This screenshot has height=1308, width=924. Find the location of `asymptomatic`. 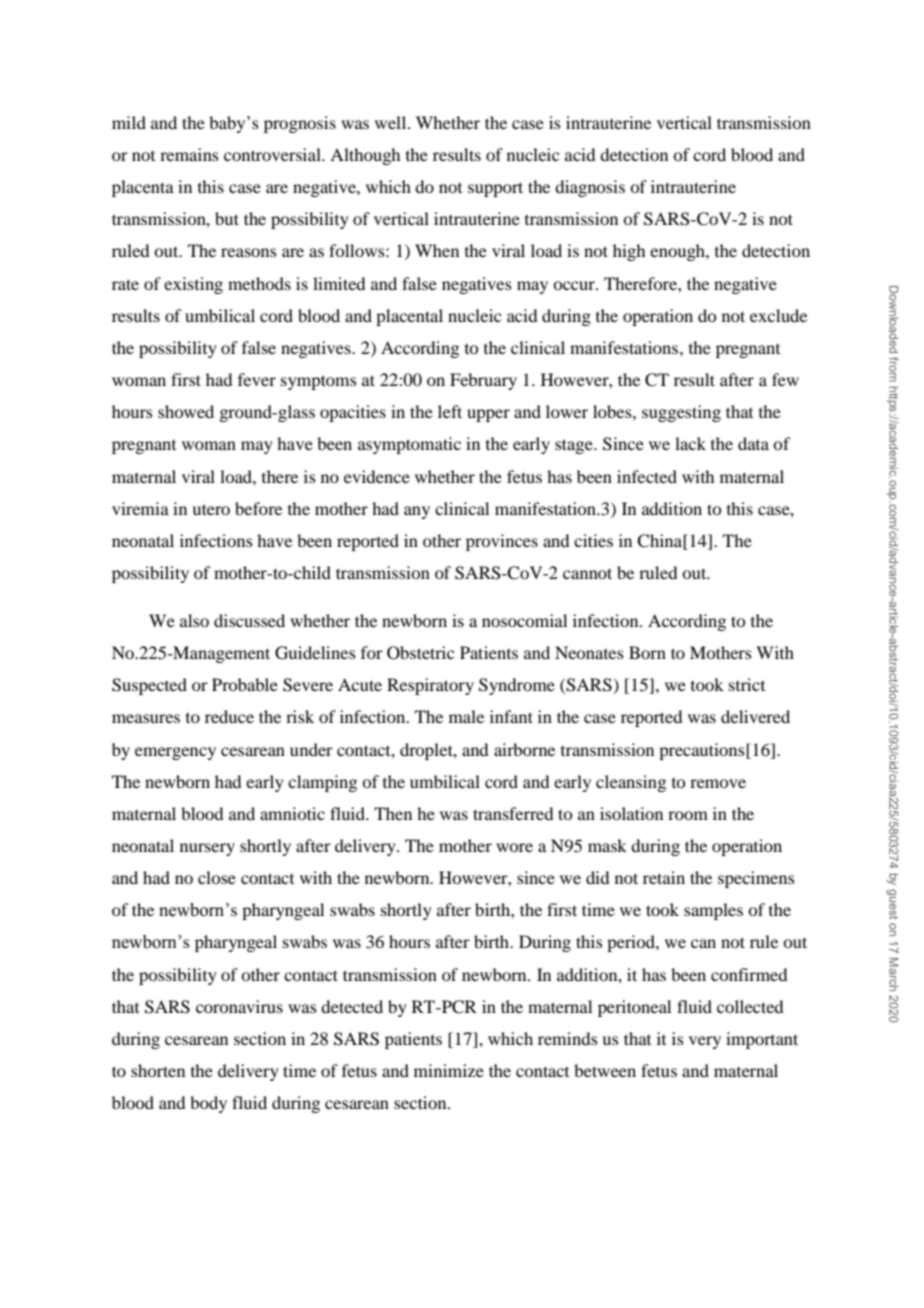

asymptomatic is located at coordinates (409, 445).
